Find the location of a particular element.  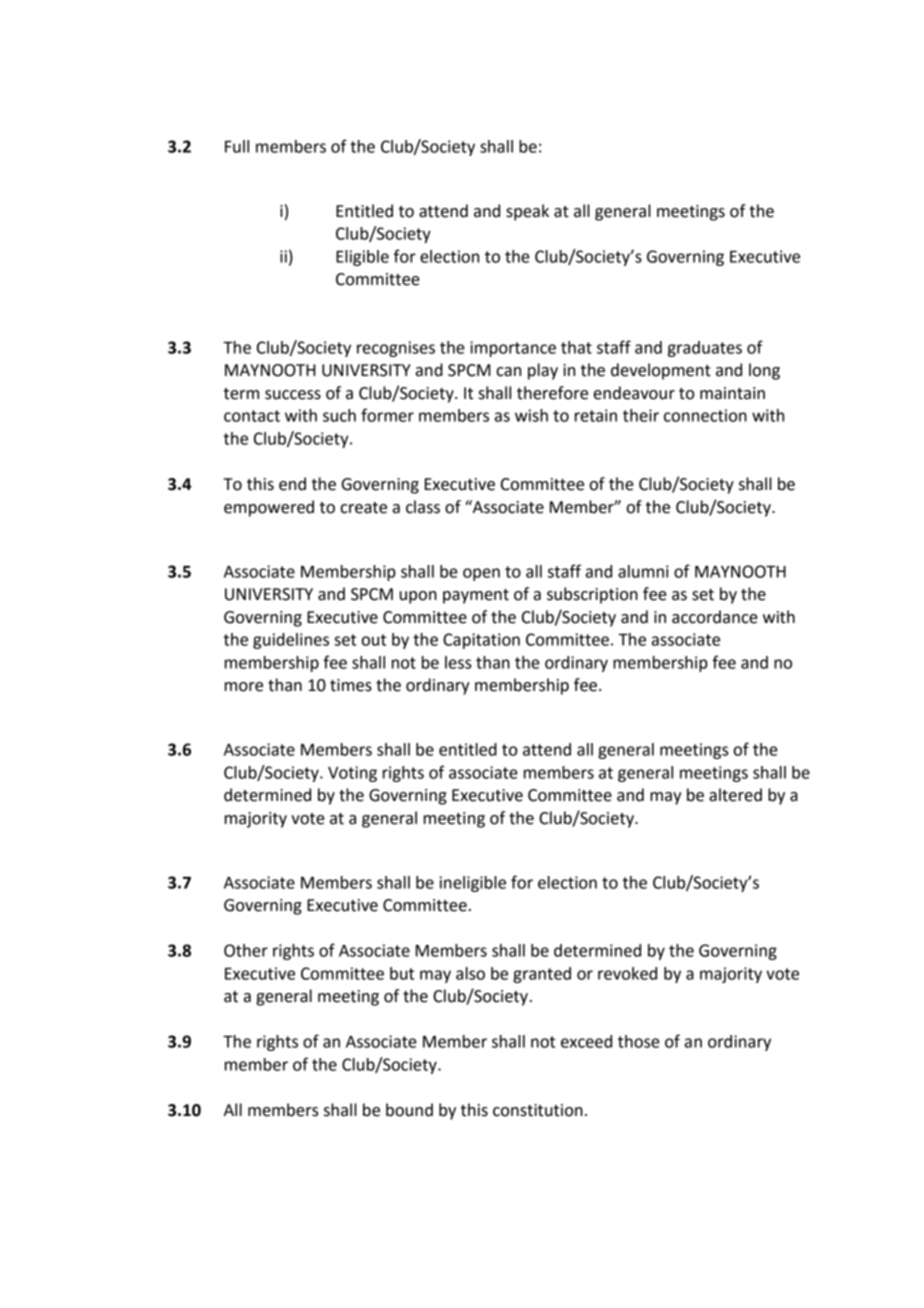

bound is located at coordinates (409, 1110).
